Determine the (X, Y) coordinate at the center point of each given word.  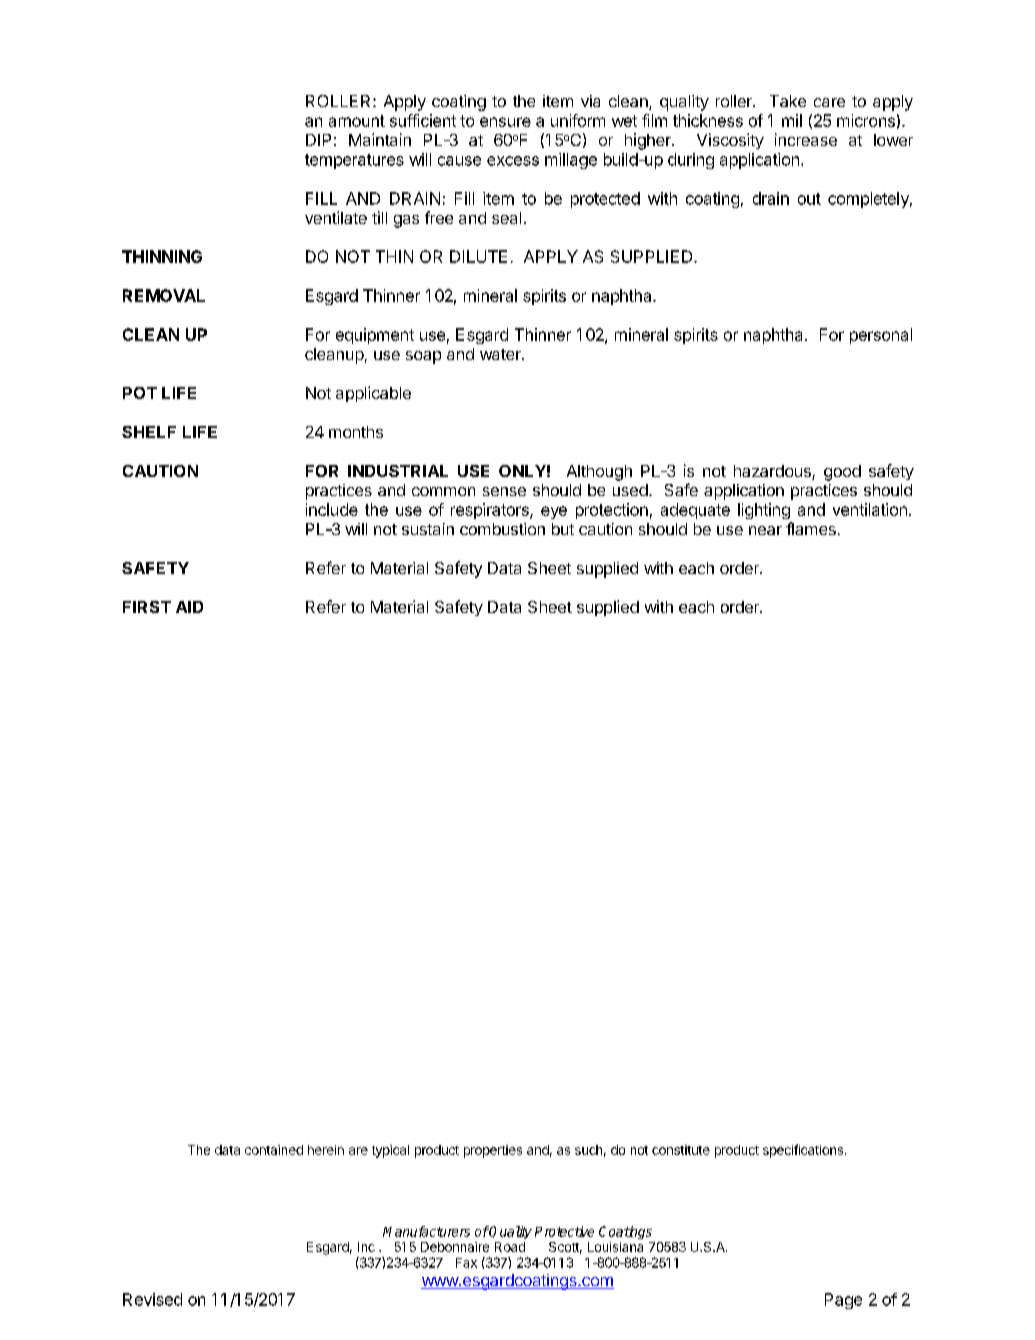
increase (806, 139)
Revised (152, 1299)
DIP (318, 140)
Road (510, 1247)
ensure (505, 122)
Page (843, 1301)
